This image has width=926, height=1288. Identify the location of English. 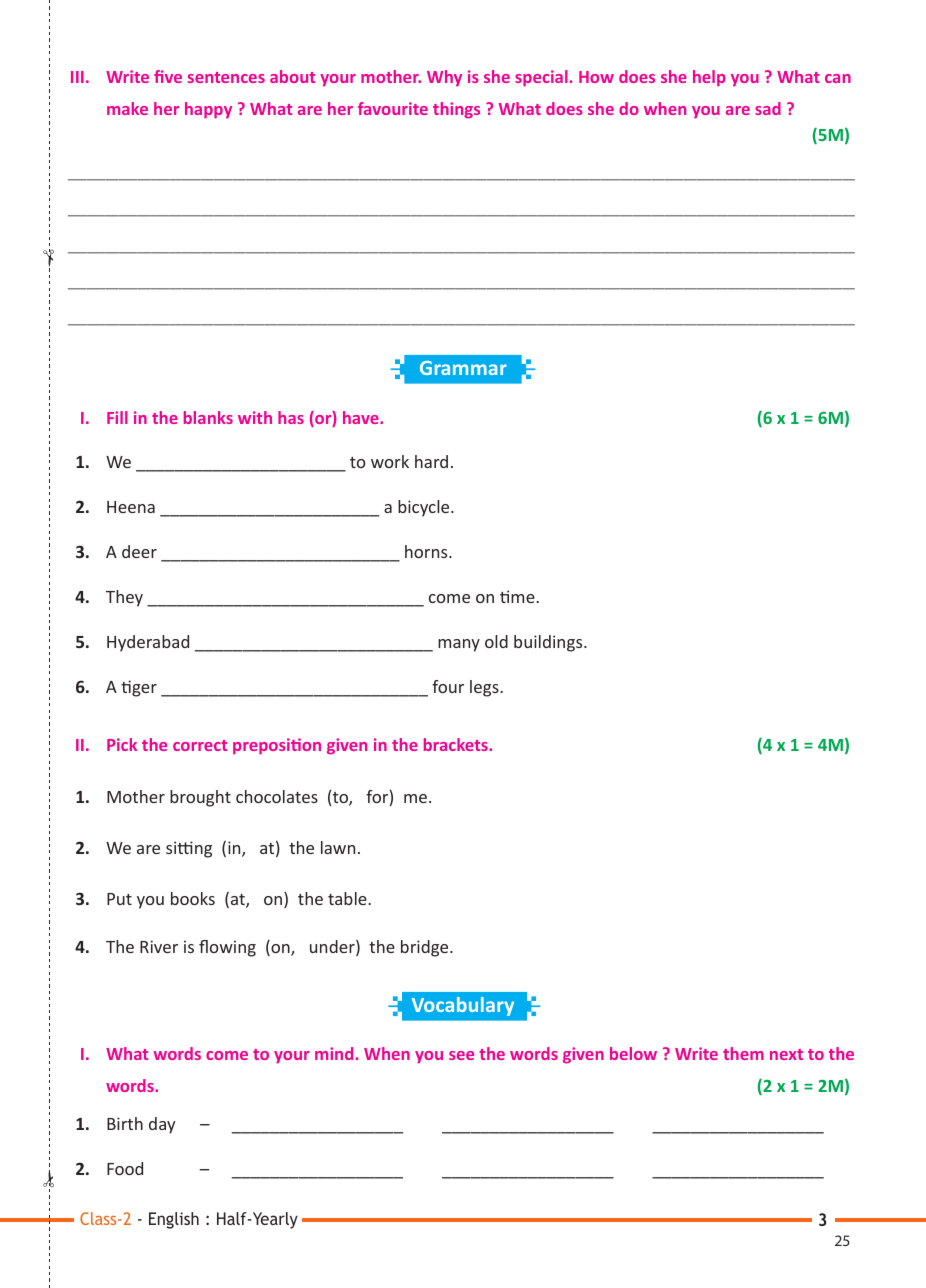
(174, 1220).
